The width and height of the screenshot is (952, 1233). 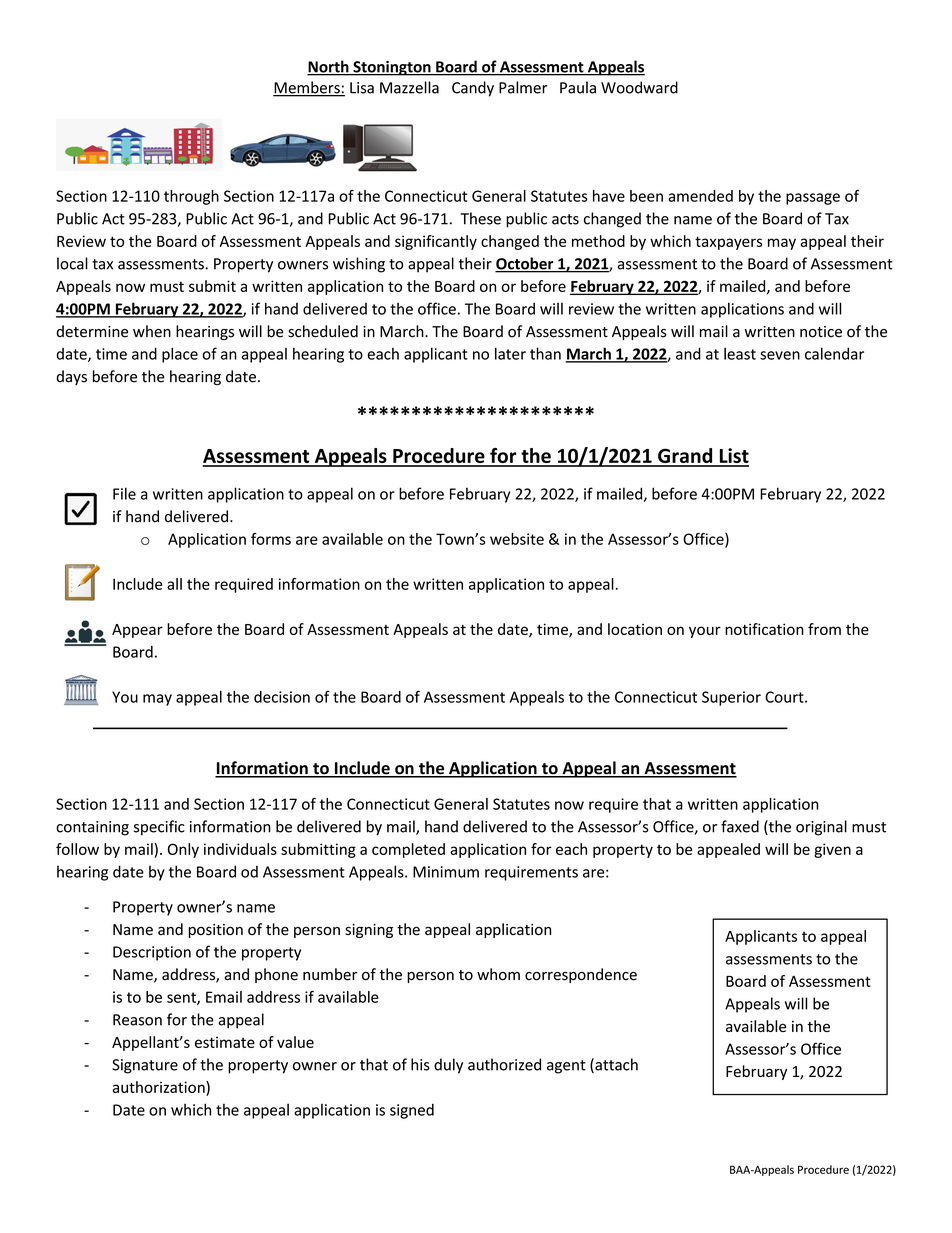 I want to click on taxpayers, so click(x=728, y=243).
